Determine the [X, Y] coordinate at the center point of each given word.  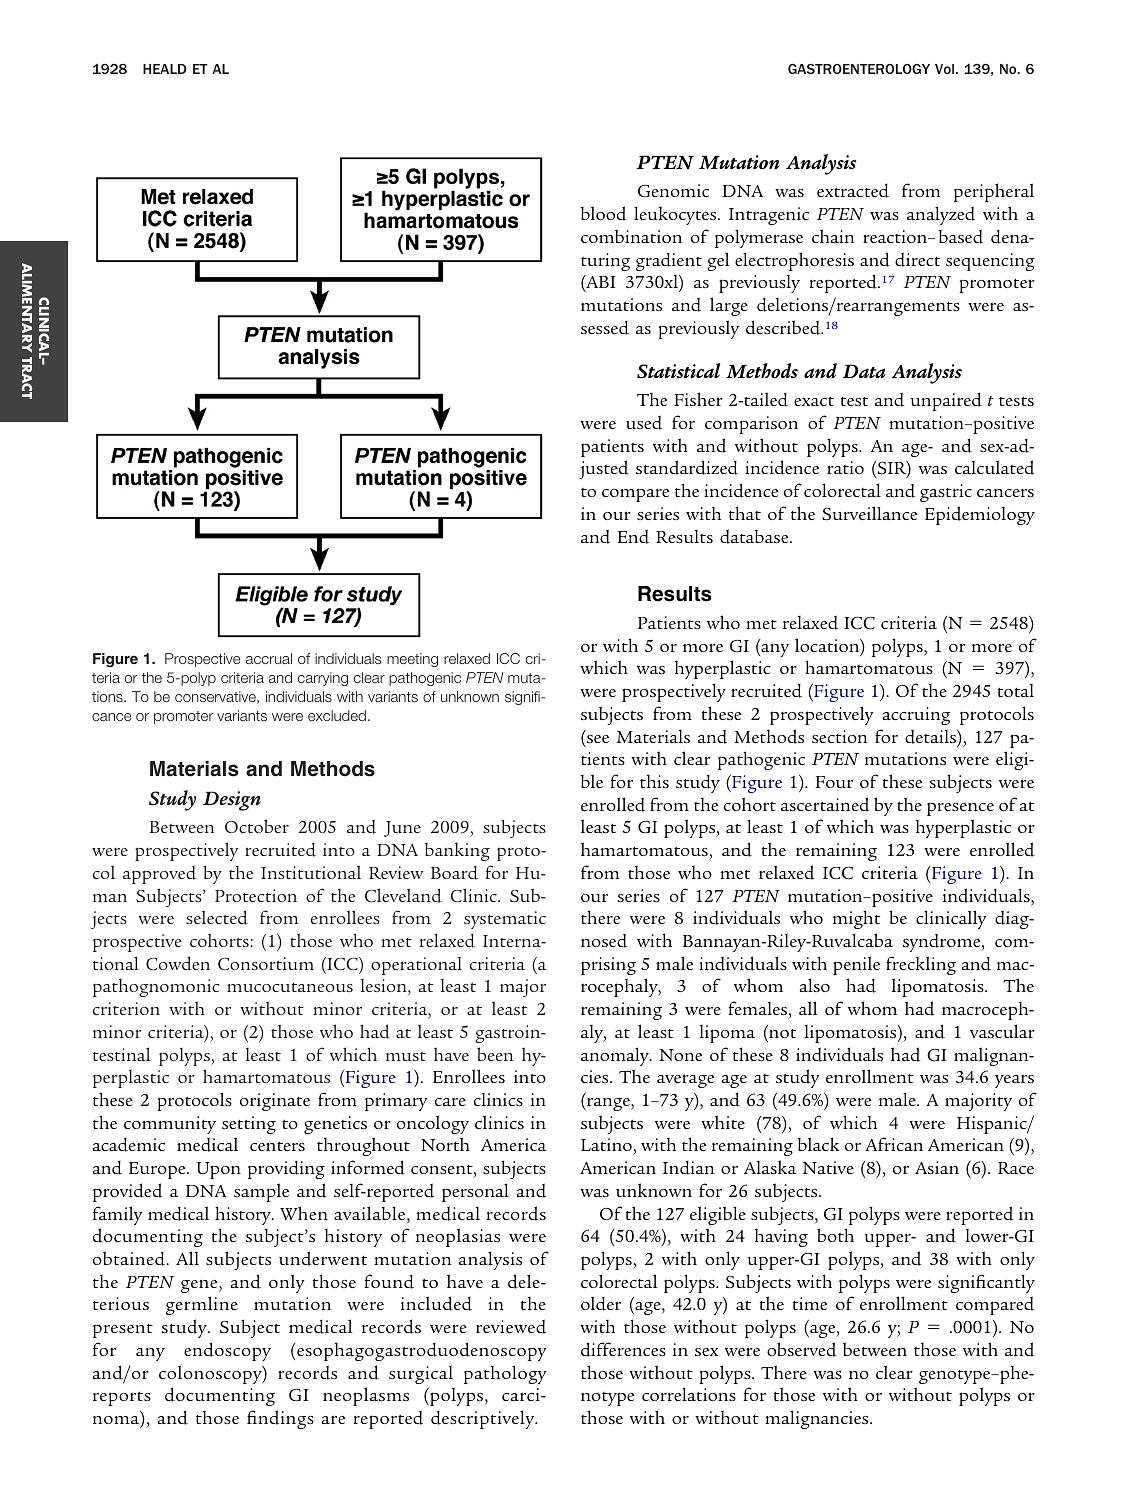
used [644, 422]
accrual [269, 658]
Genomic [673, 190]
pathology [505, 1374]
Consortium [266, 963]
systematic [505, 920]
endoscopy [227, 1351]
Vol [946, 69]
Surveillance [870, 513]
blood [604, 213]
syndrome [943, 942]
